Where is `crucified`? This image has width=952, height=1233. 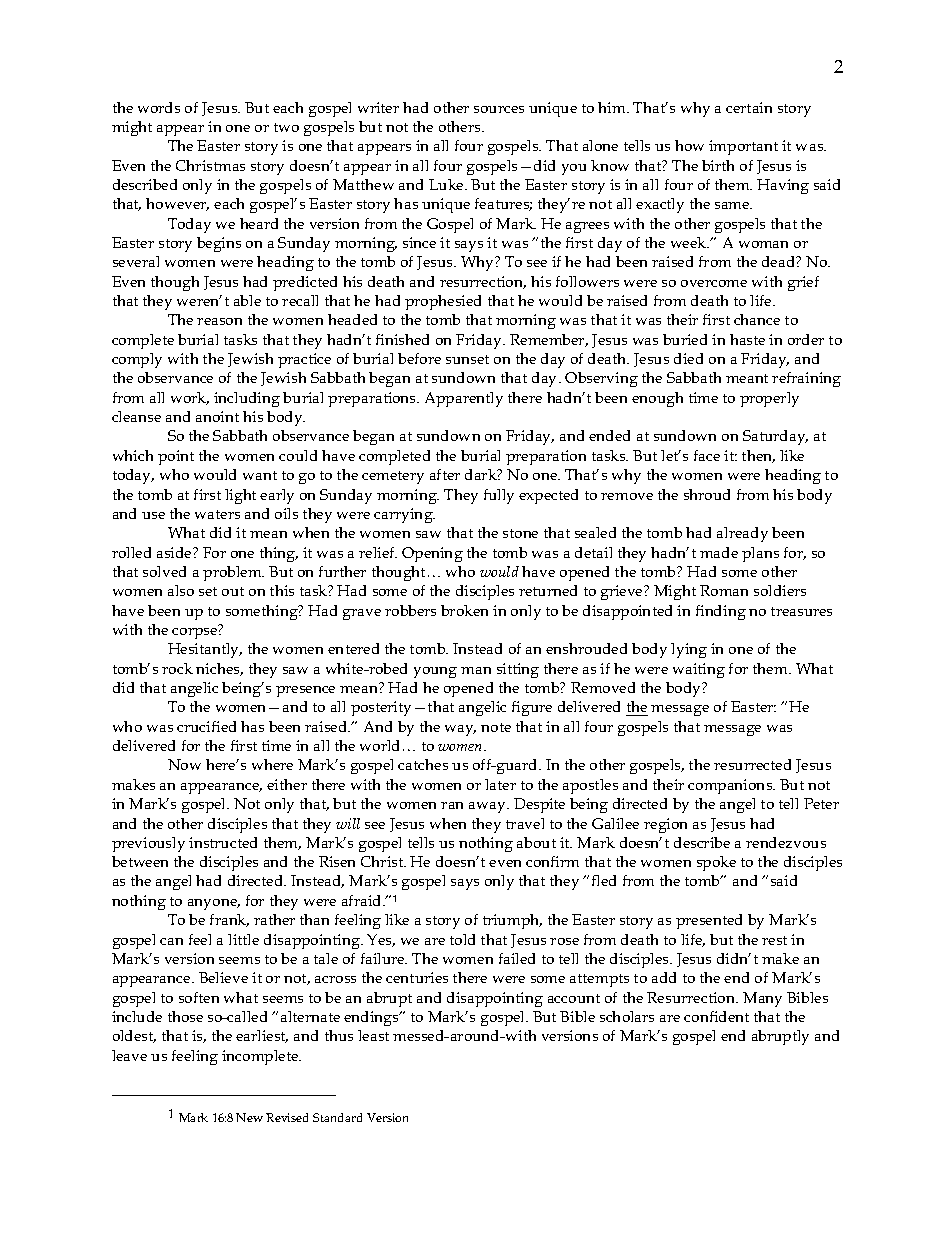
crucified is located at coordinates (206, 726).
